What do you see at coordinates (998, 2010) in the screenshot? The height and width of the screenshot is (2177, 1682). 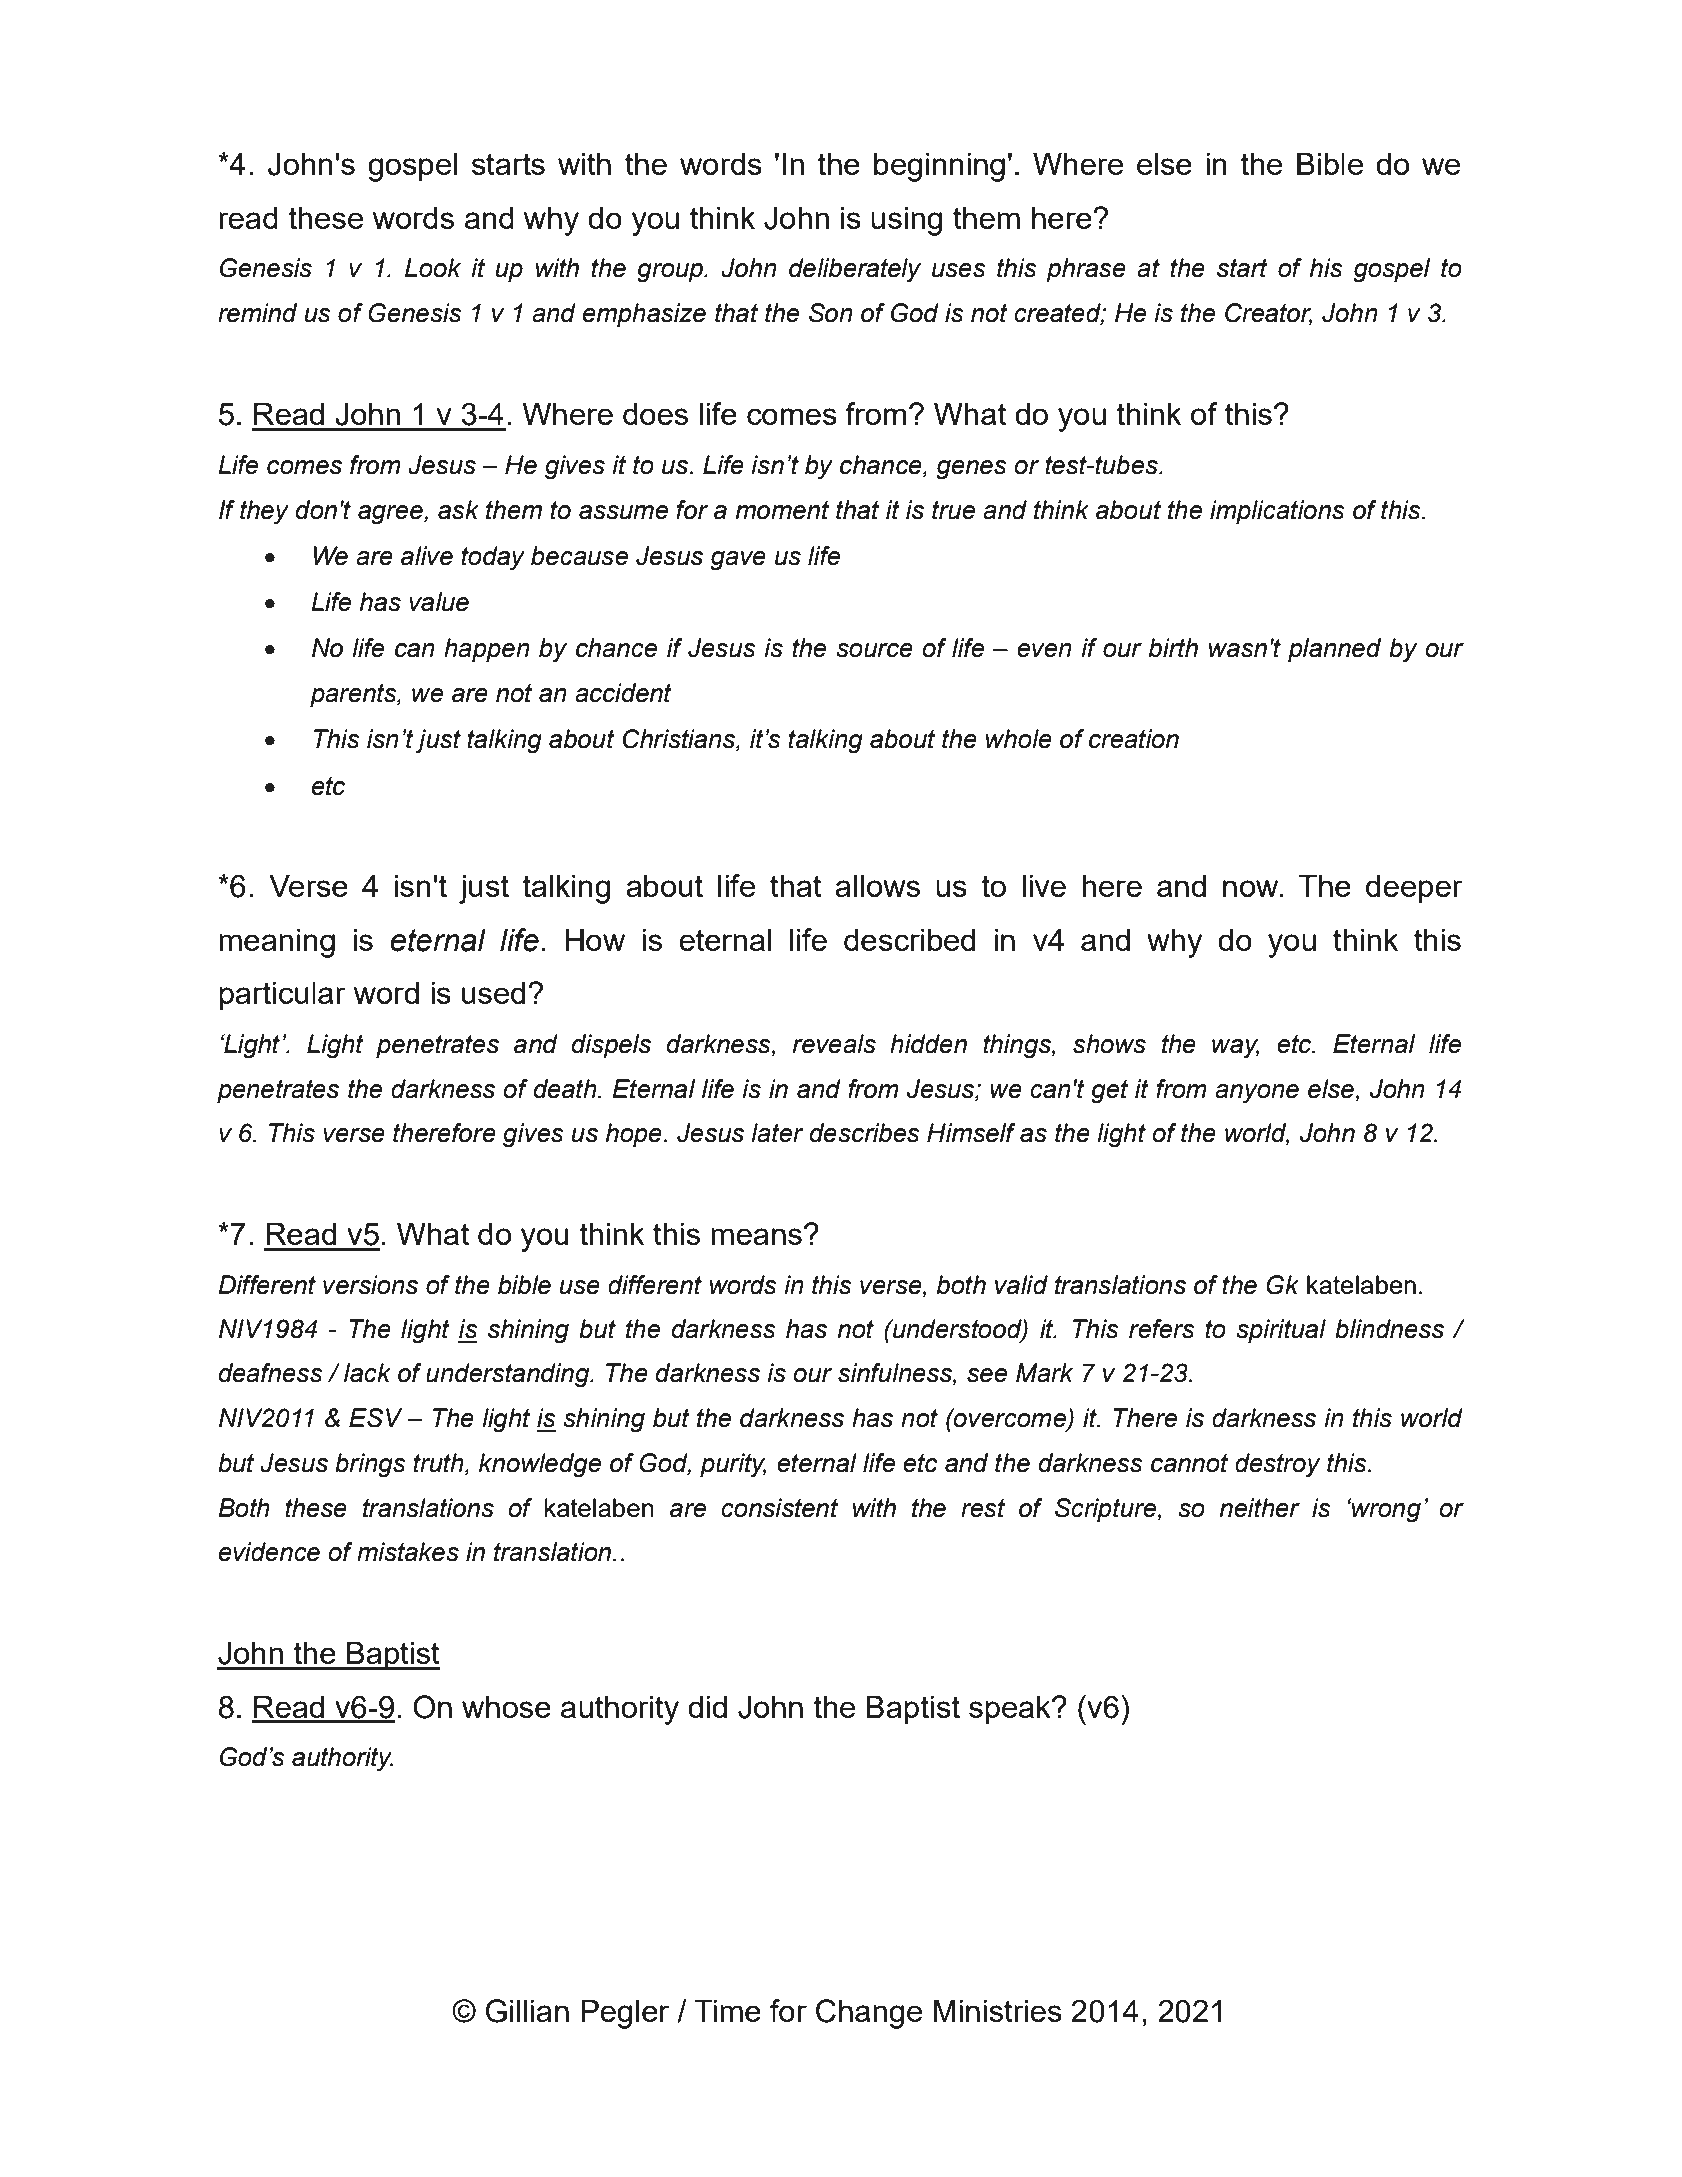 I see `Ministries` at bounding box center [998, 2010].
